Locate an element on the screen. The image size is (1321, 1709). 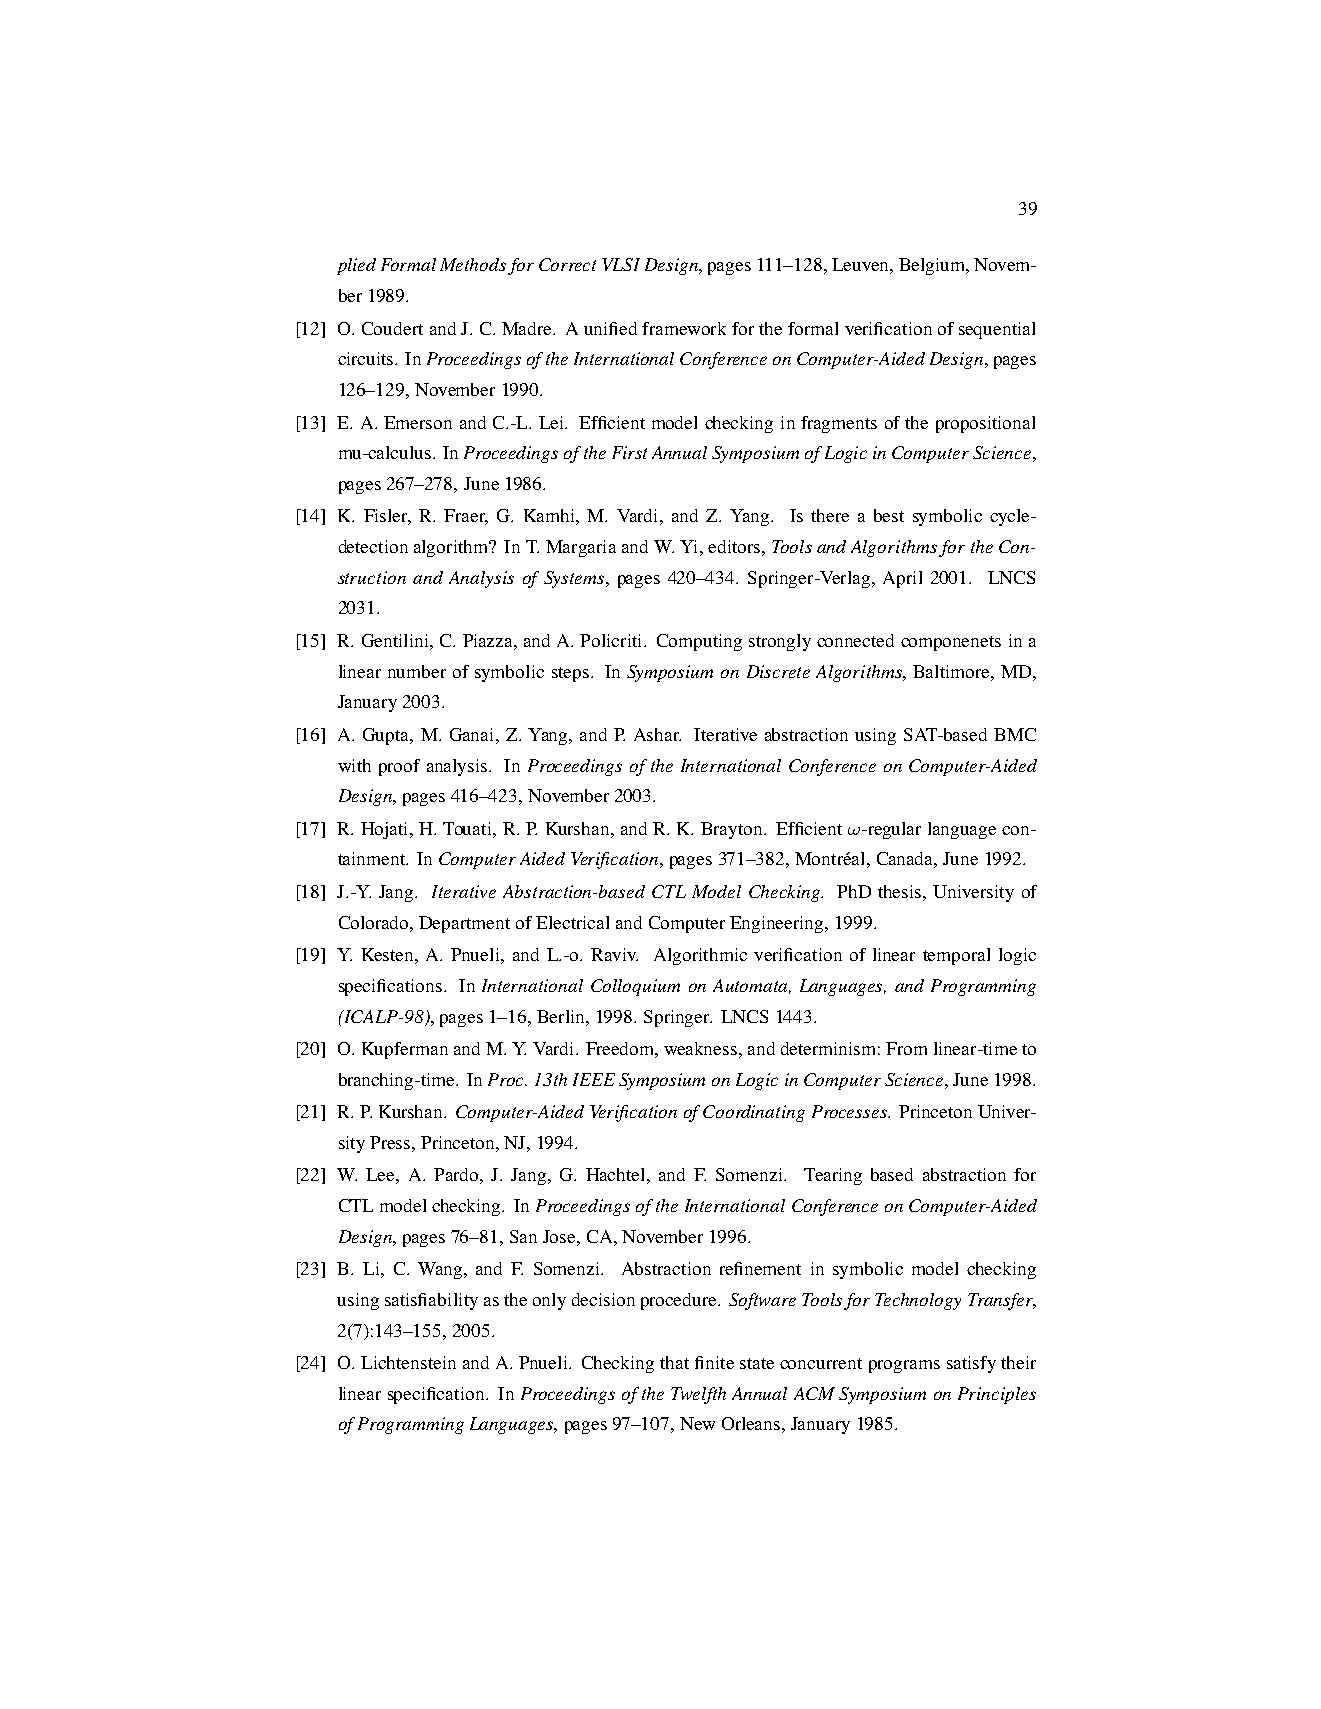
proof is located at coordinates (399, 767).
